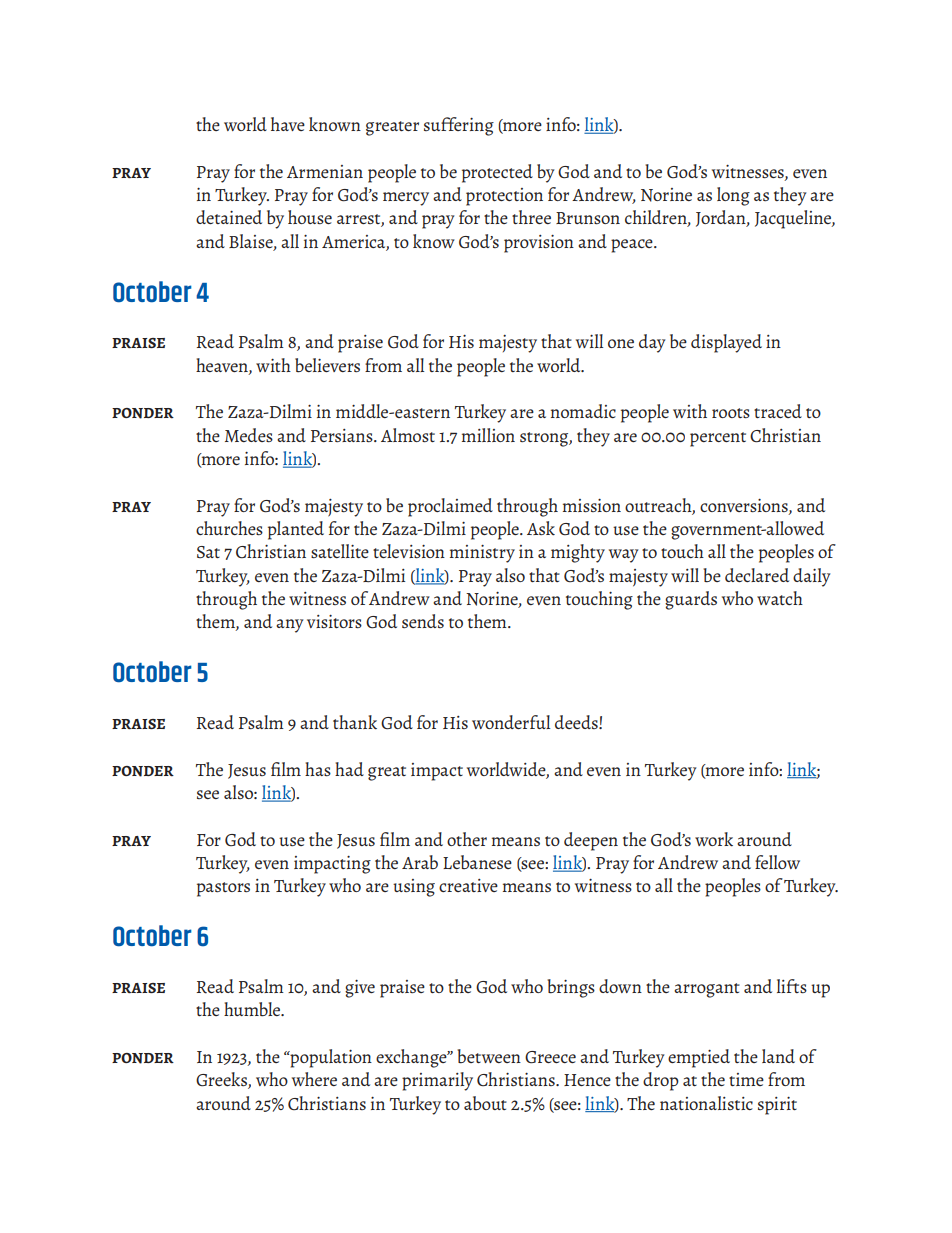 The width and height of the page is (952, 1233). Describe the element at coordinates (731, 413) in the page. I see `roots` at that location.
